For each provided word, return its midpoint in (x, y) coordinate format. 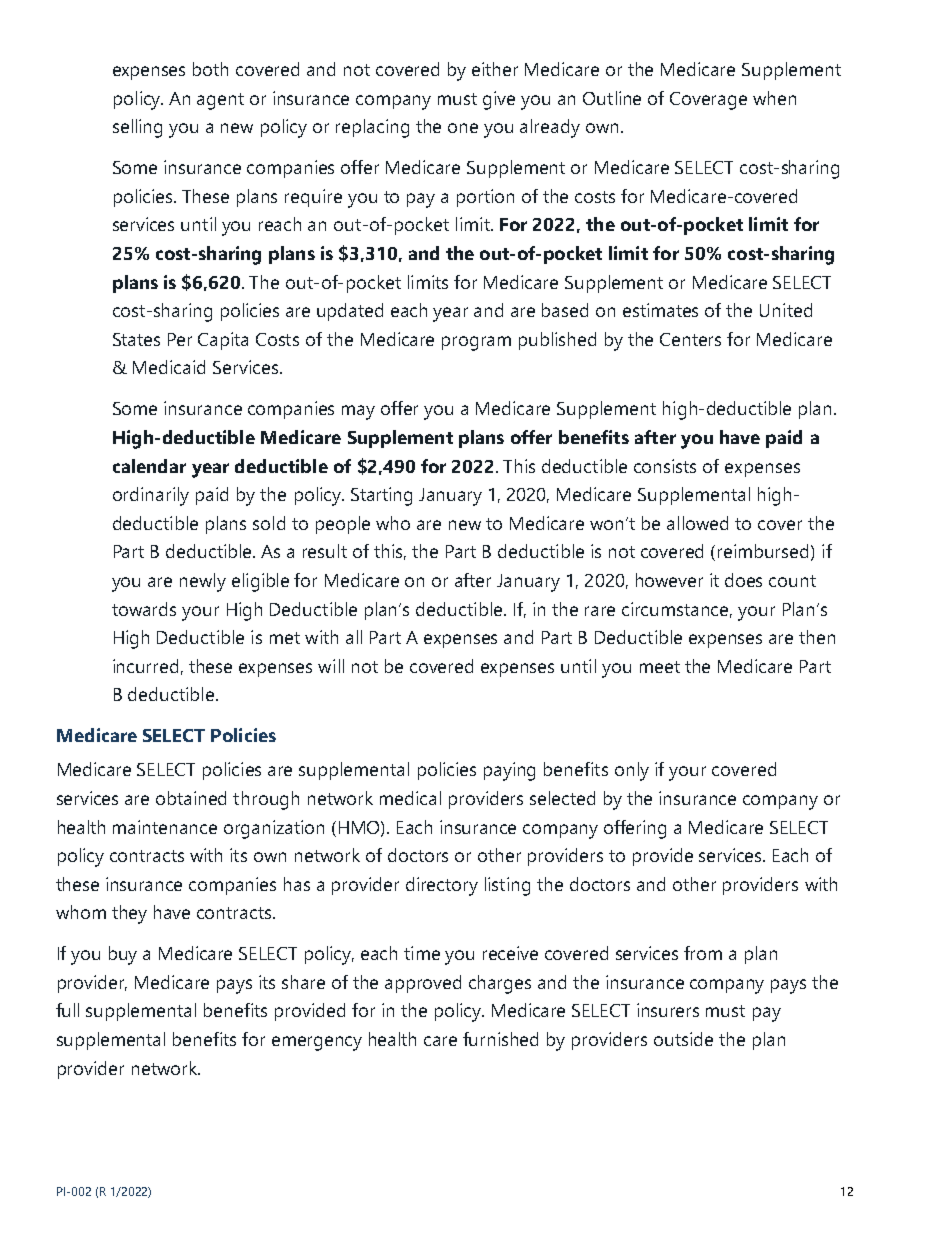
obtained (191, 798)
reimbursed (763, 551)
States (136, 339)
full (67, 1010)
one (463, 128)
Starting (381, 496)
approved (423, 984)
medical (410, 798)
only (632, 771)
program (476, 343)
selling (137, 128)
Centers (690, 339)
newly (203, 582)
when (774, 98)
